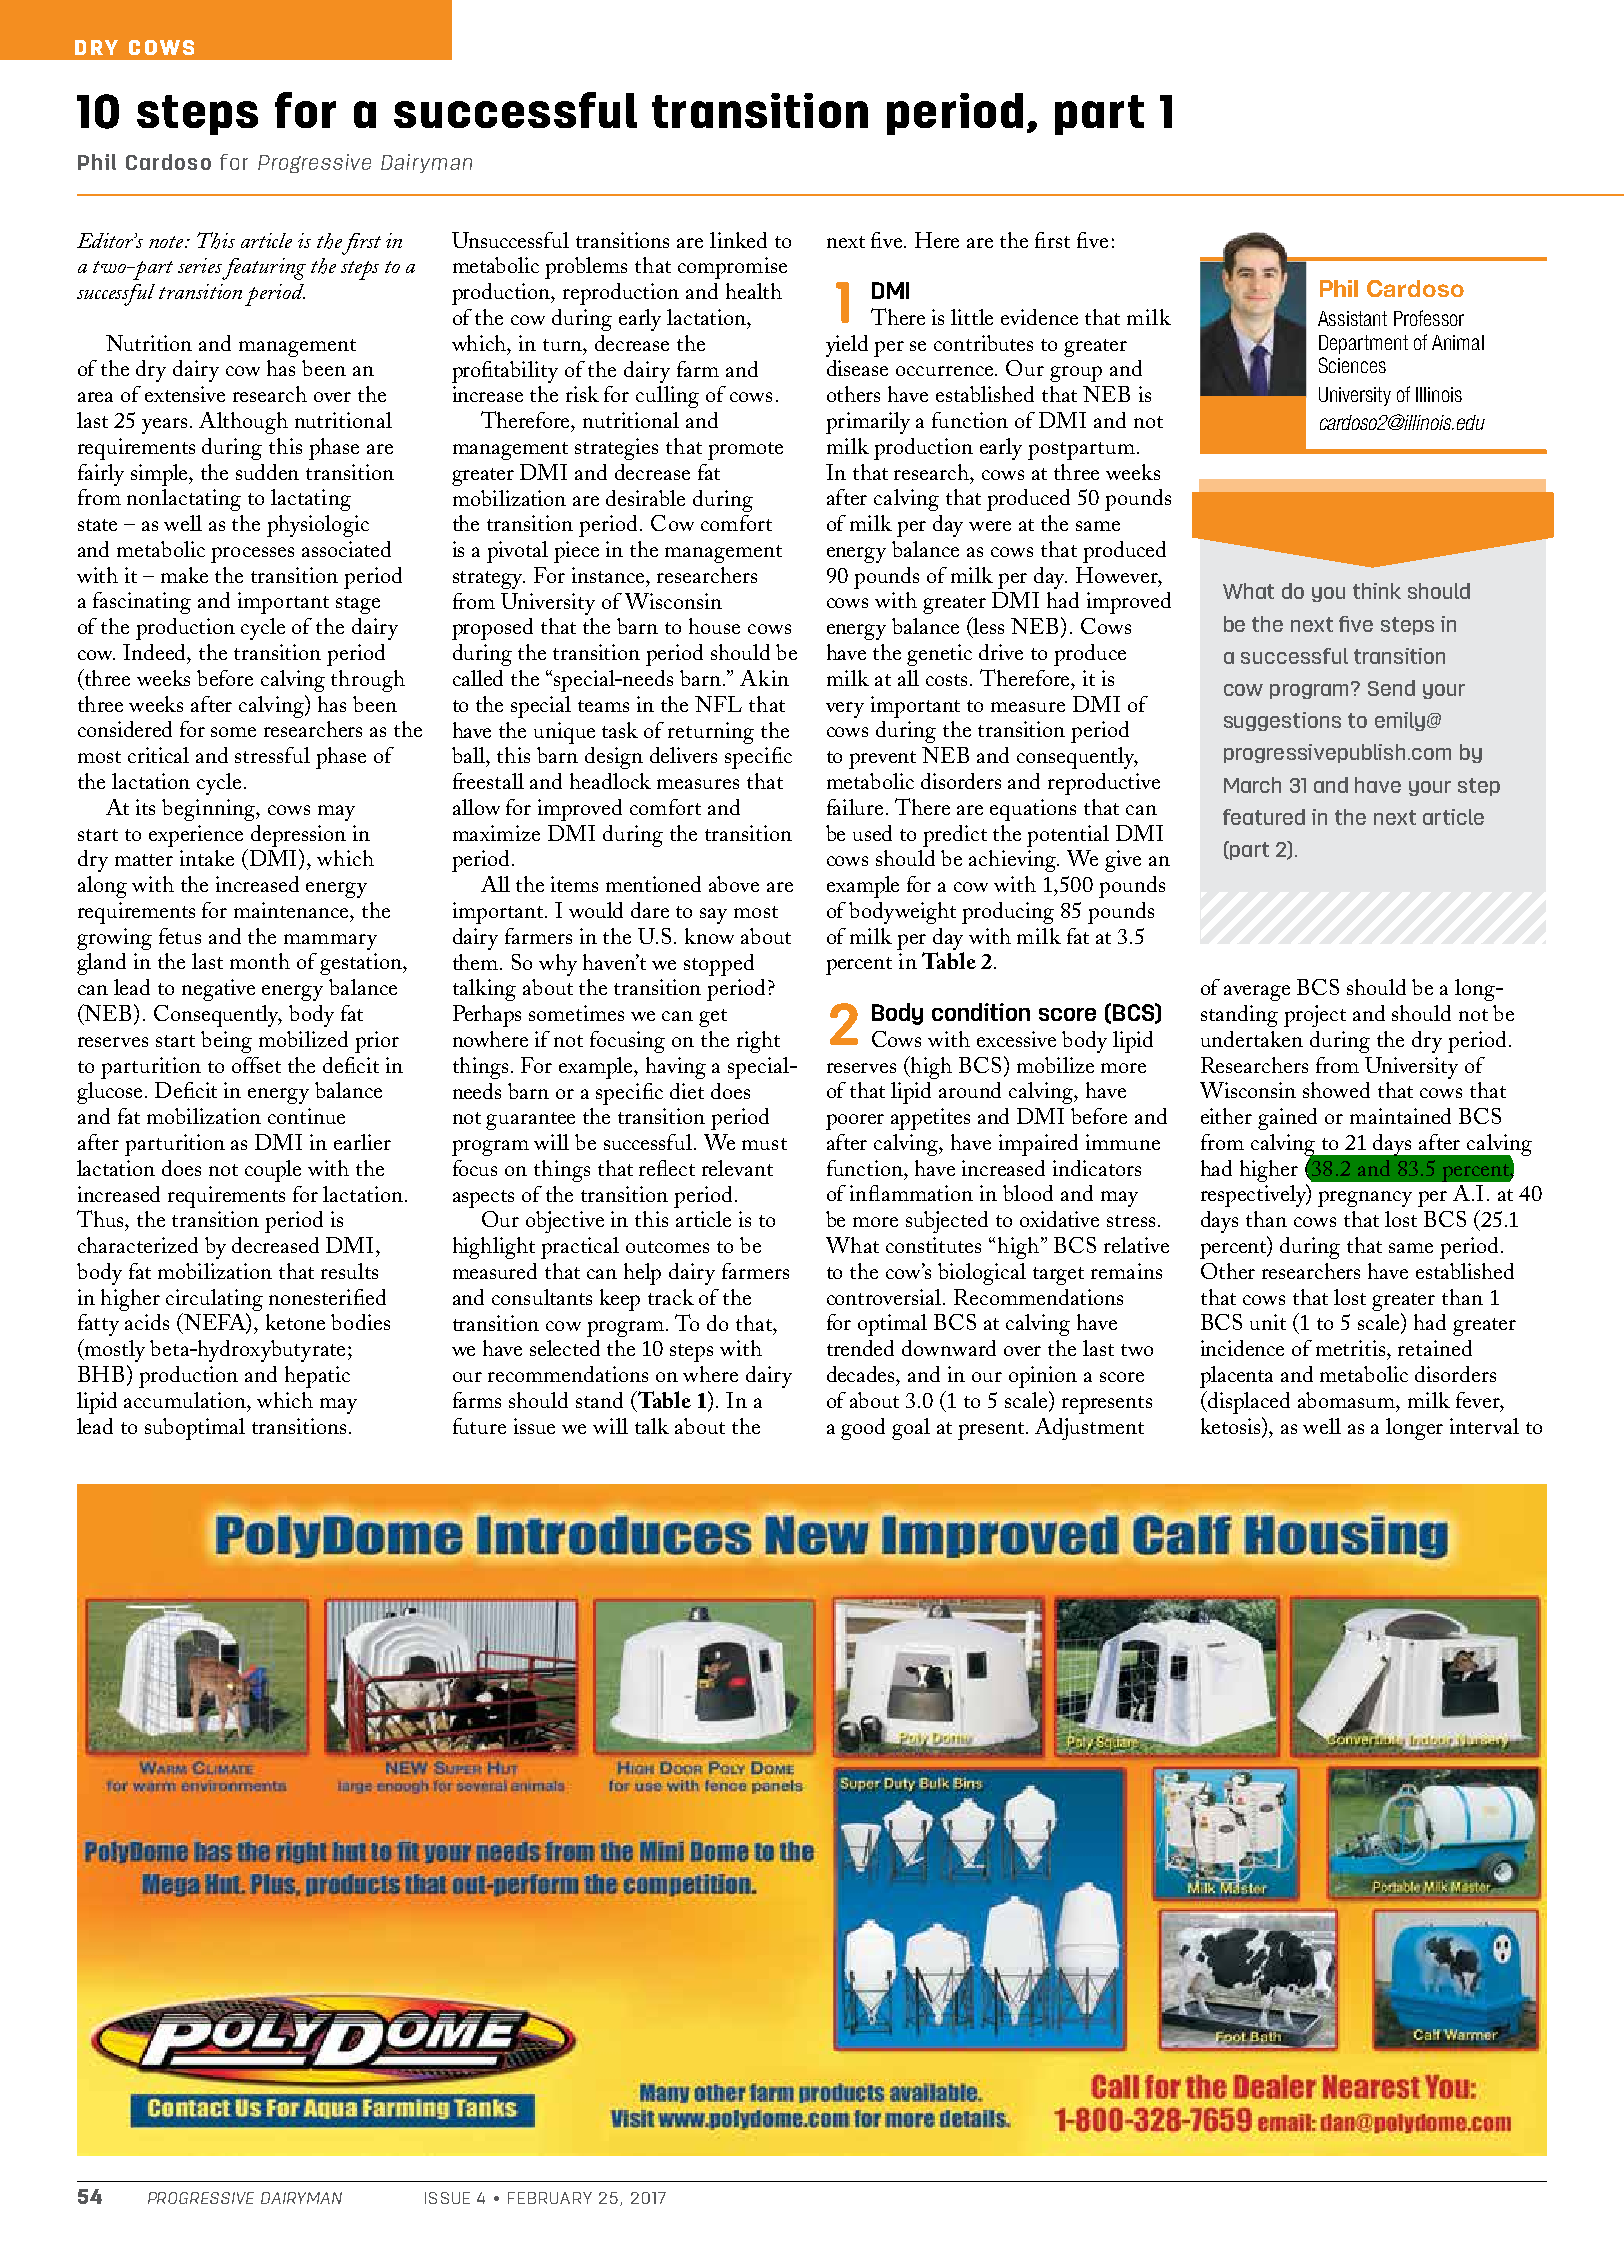  Describe the element at coordinates (863, 1429) in the page. I see `good` at that location.
